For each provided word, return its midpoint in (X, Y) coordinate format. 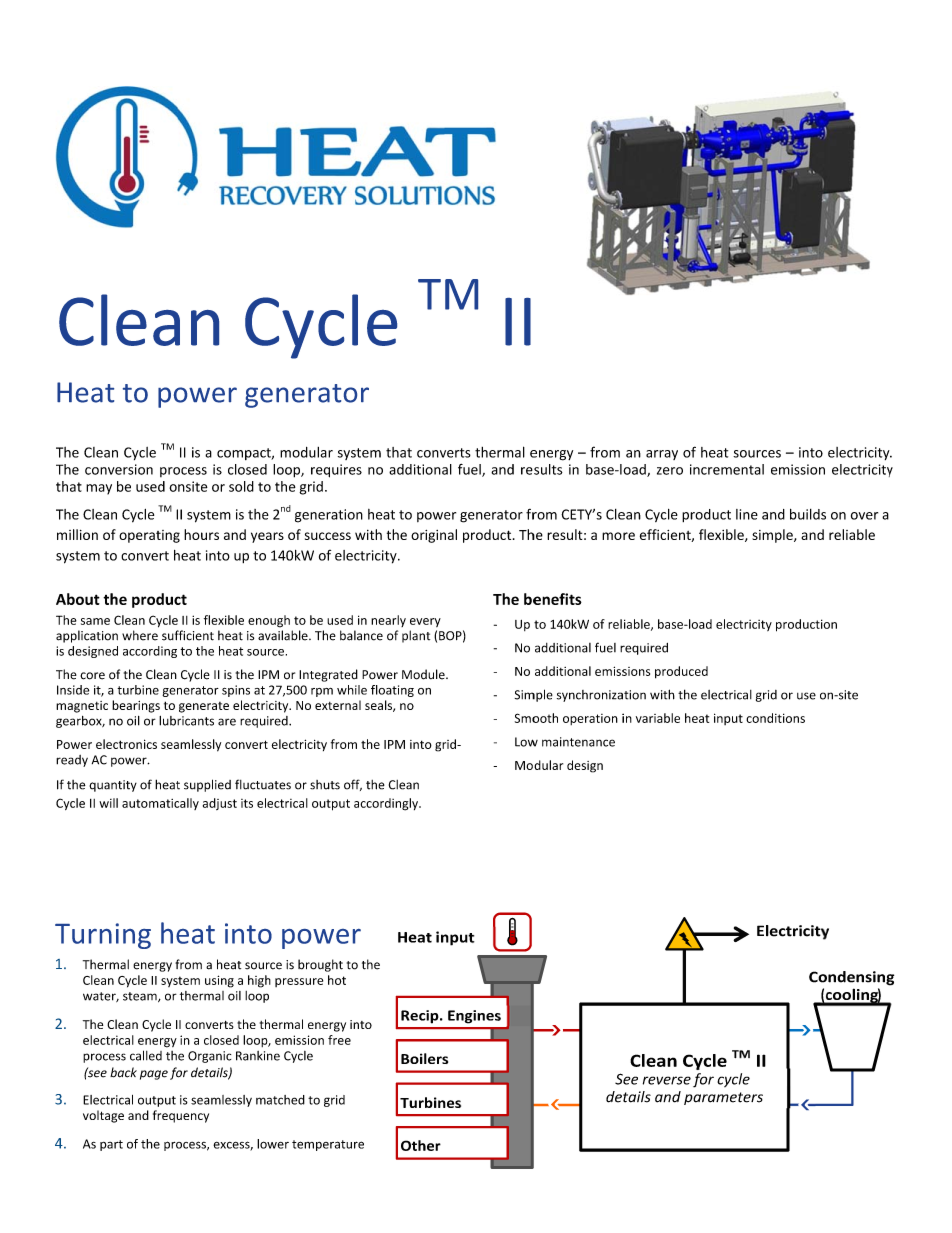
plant (416, 636)
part (111, 1145)
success (328, 536)
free (339, 1040)
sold (241, 486)
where (140, 635)
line (747, 514)
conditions (775, 718)
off (353, 785)
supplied (207, 785)
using (219, 981)
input (728, 719)
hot (337, 980)
